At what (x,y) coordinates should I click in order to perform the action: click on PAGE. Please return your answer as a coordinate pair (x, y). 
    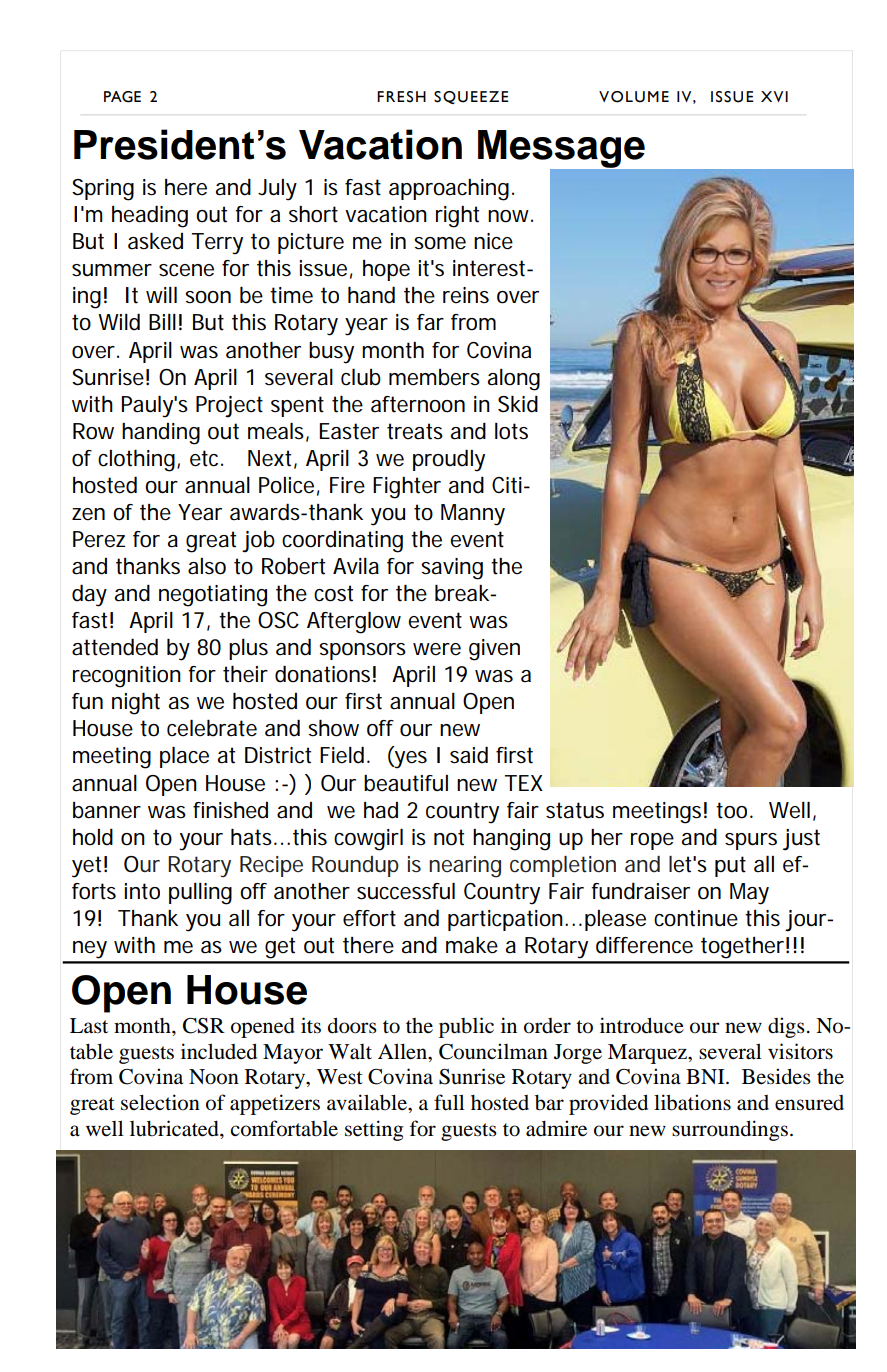
    Looking at the image, I should click on (122, 97).
